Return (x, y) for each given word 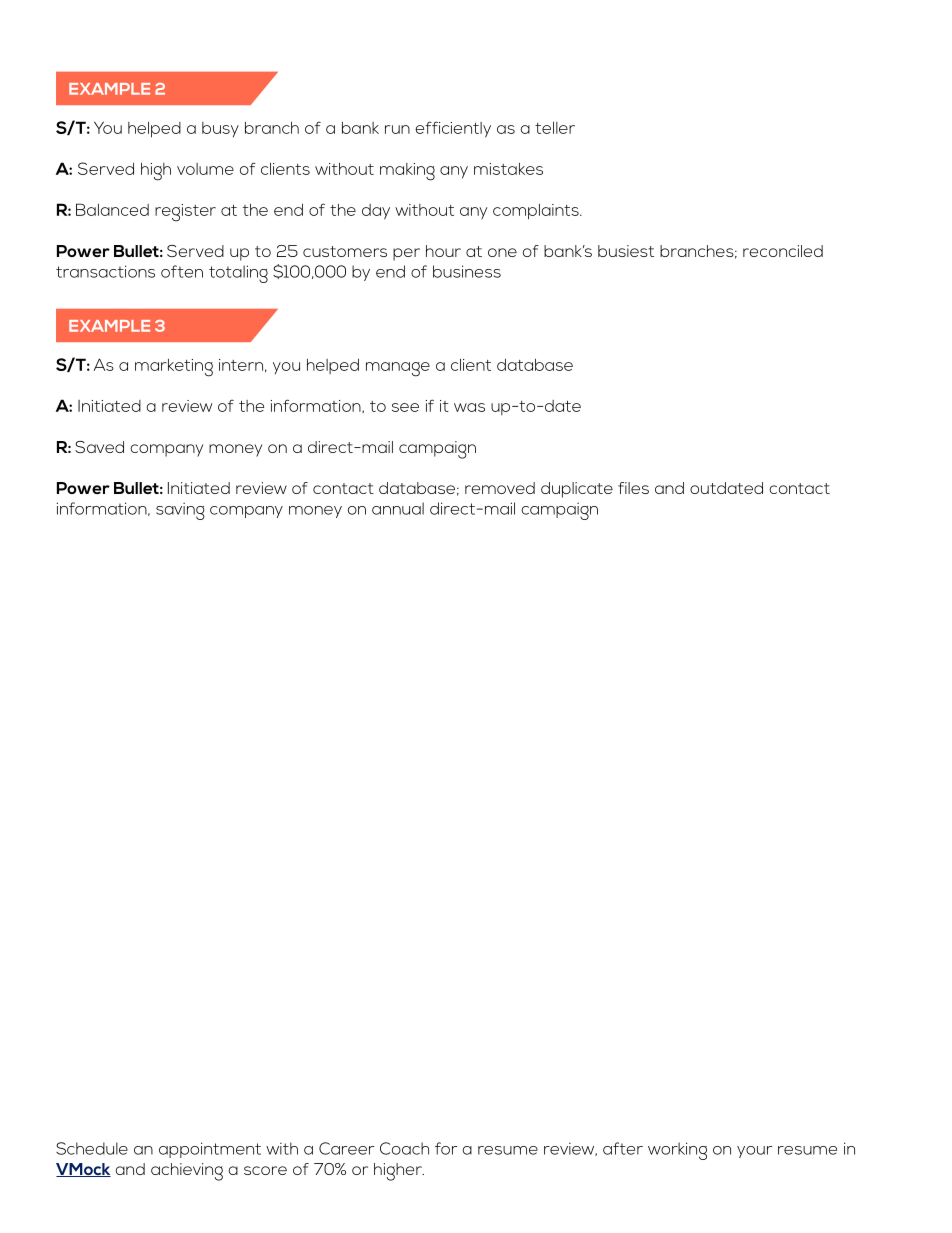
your (754, 1152)
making (407, 172)
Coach (404, 1148)
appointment (210, 1150)
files (633, 488)
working (677, 1151)
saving (180, 511)
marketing (174, 368)
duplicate (577, 490)
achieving (187, 1172)
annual (398, 508)
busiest (626, 251)
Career (346, 1148)
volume (205, 169)
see (405, 407)
